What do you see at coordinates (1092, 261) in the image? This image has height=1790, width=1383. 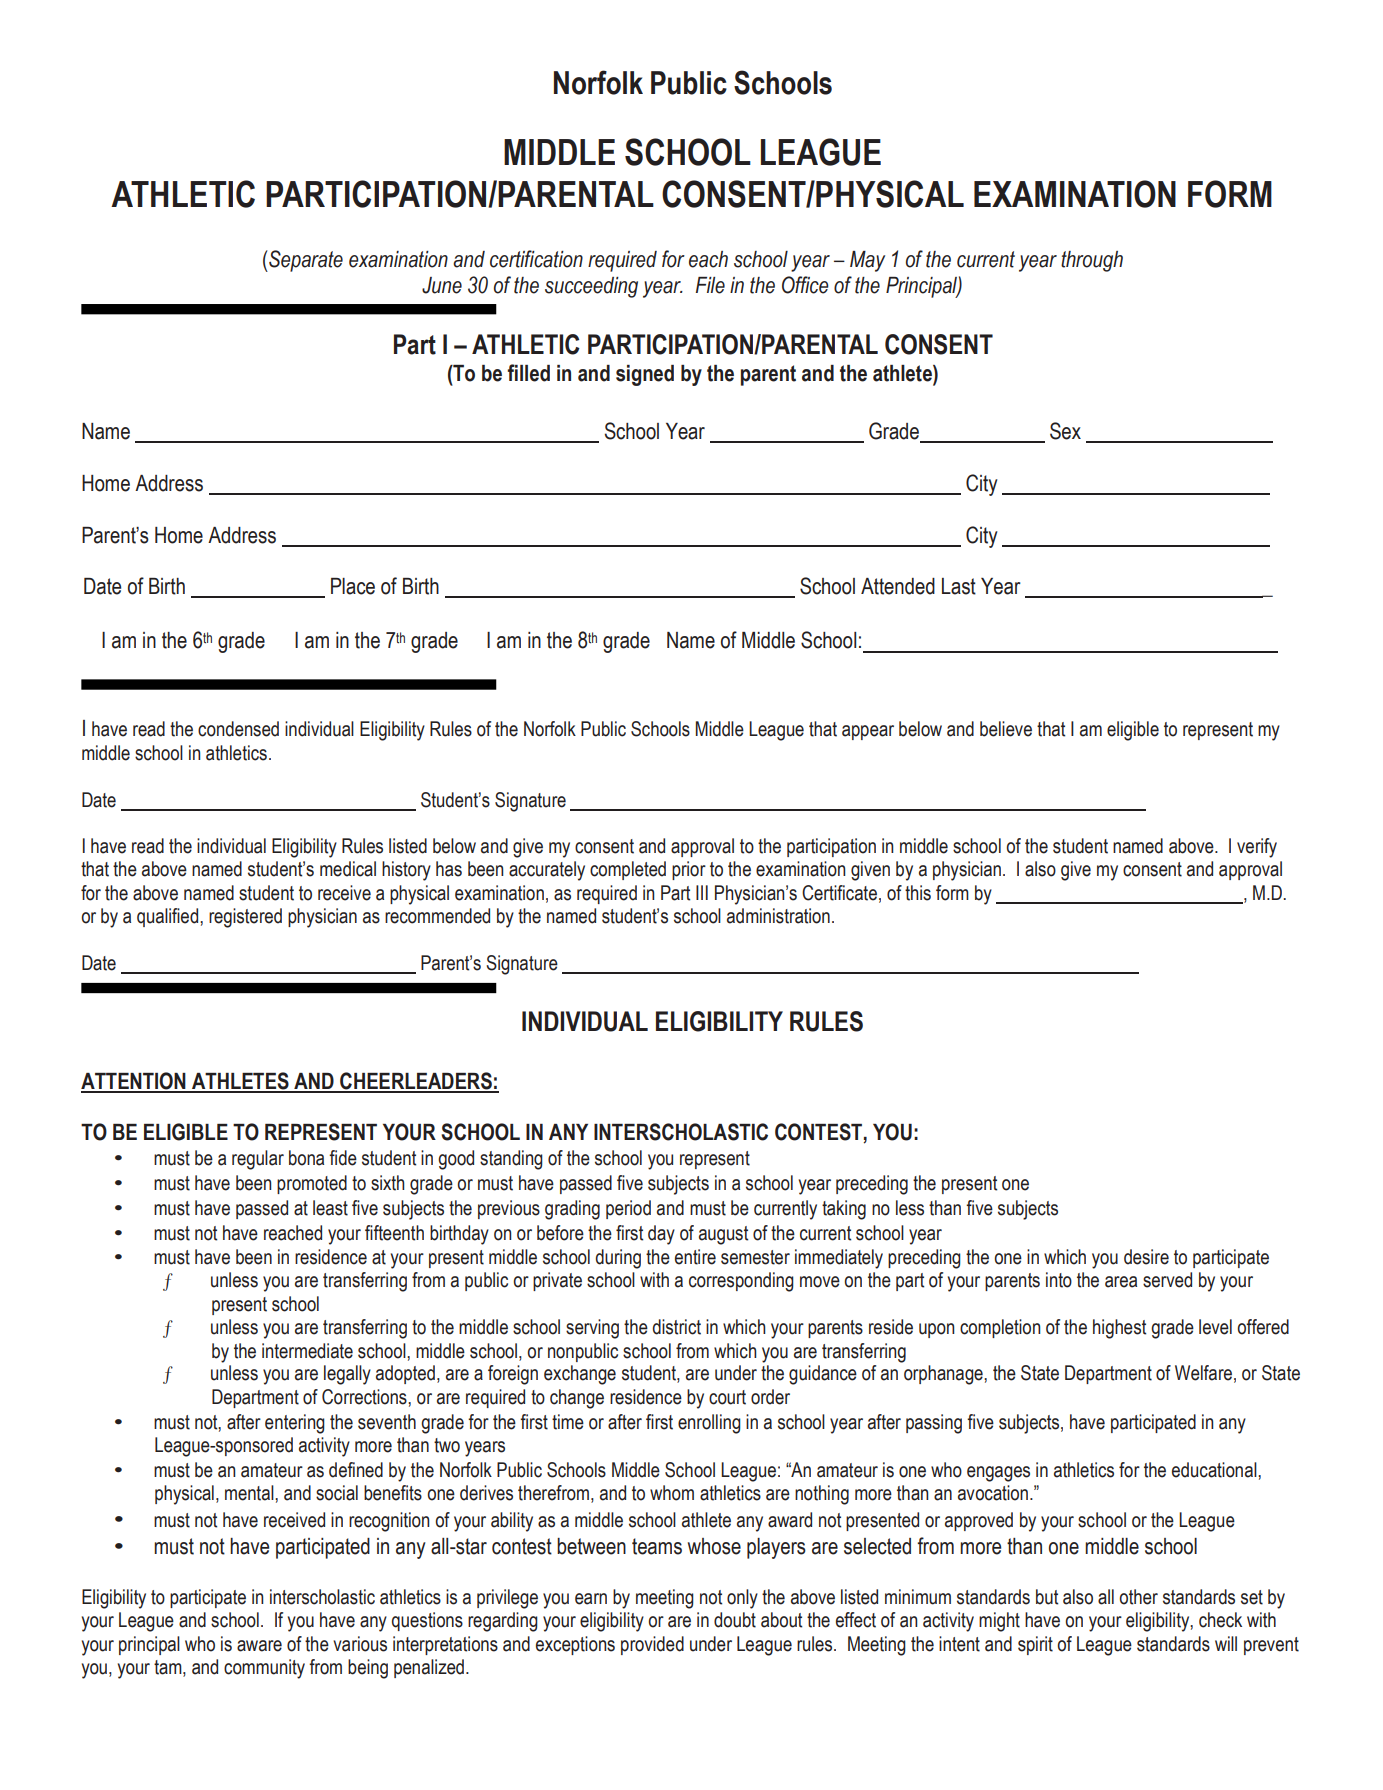 I see `through` at bounding box center [1092, 261].
